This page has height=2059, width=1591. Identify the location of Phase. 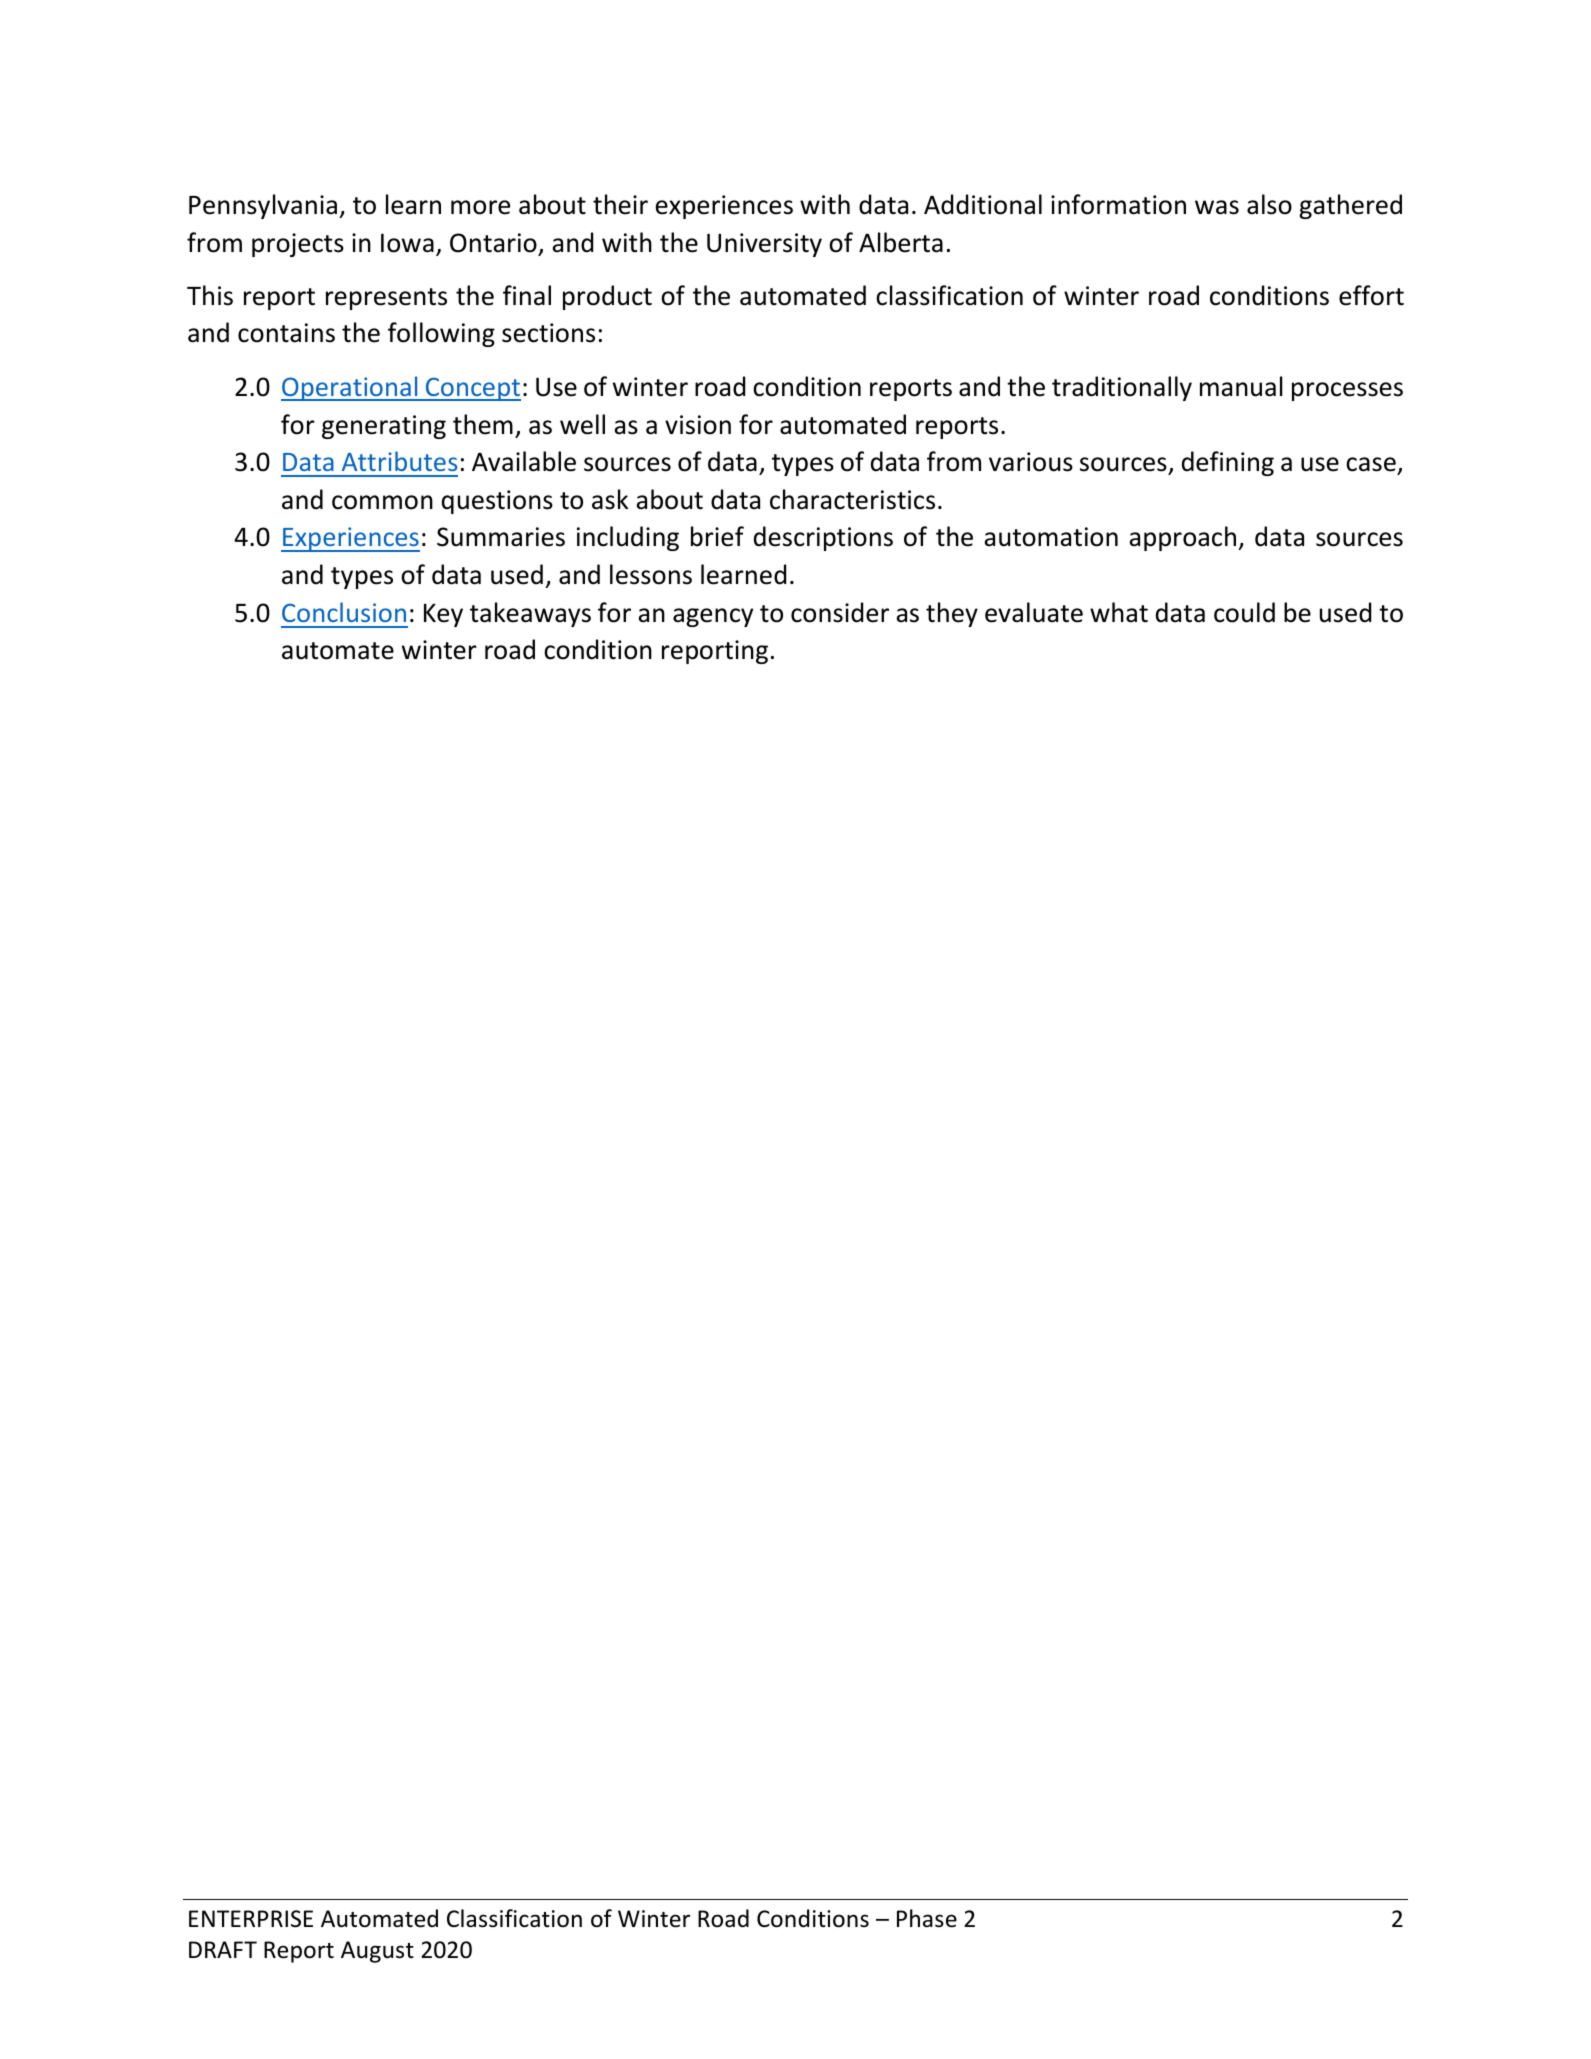
(927, 1918).
